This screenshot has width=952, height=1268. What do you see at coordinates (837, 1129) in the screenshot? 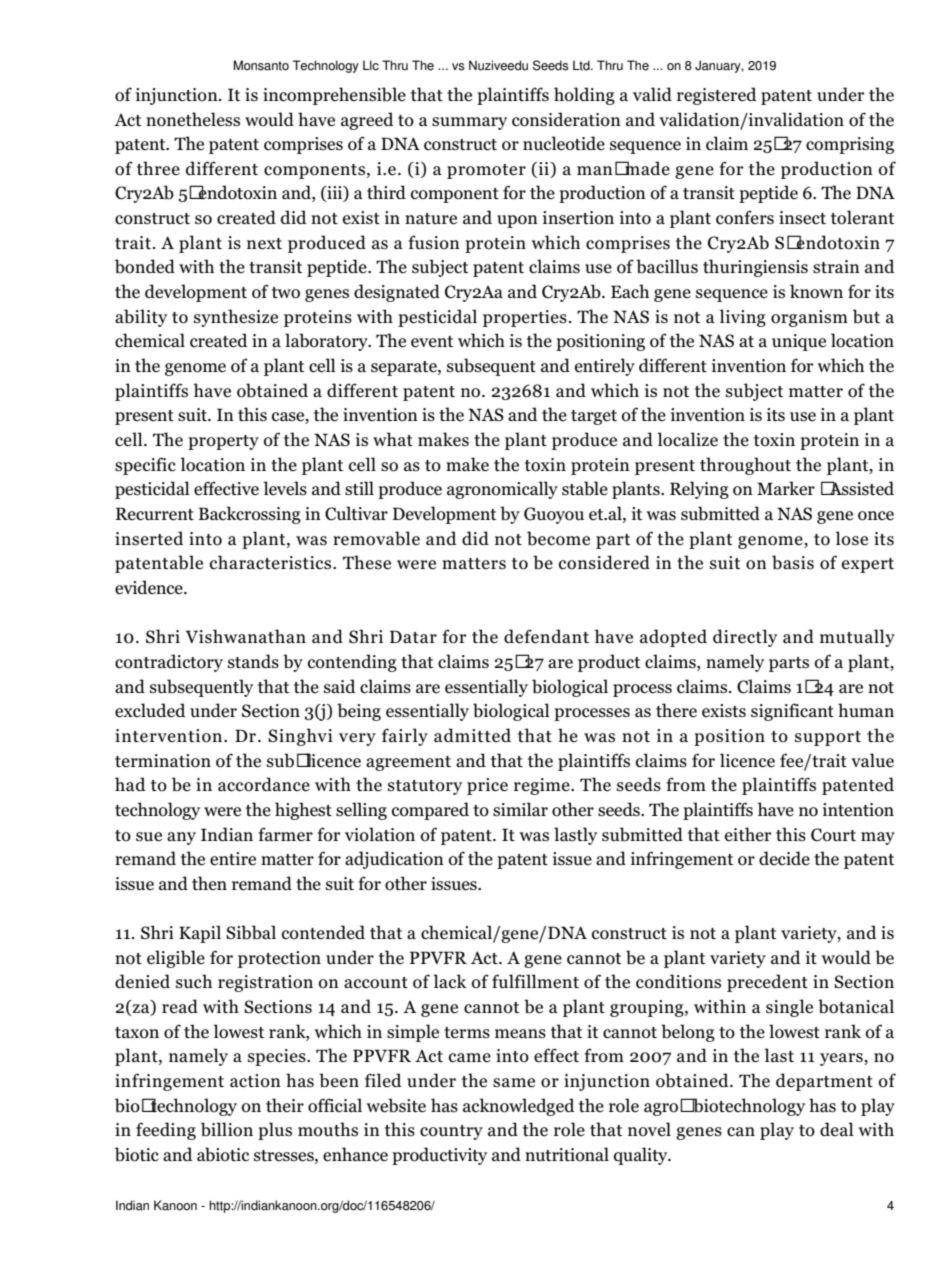
I see `deal` at bounding box center [837, 1129].
